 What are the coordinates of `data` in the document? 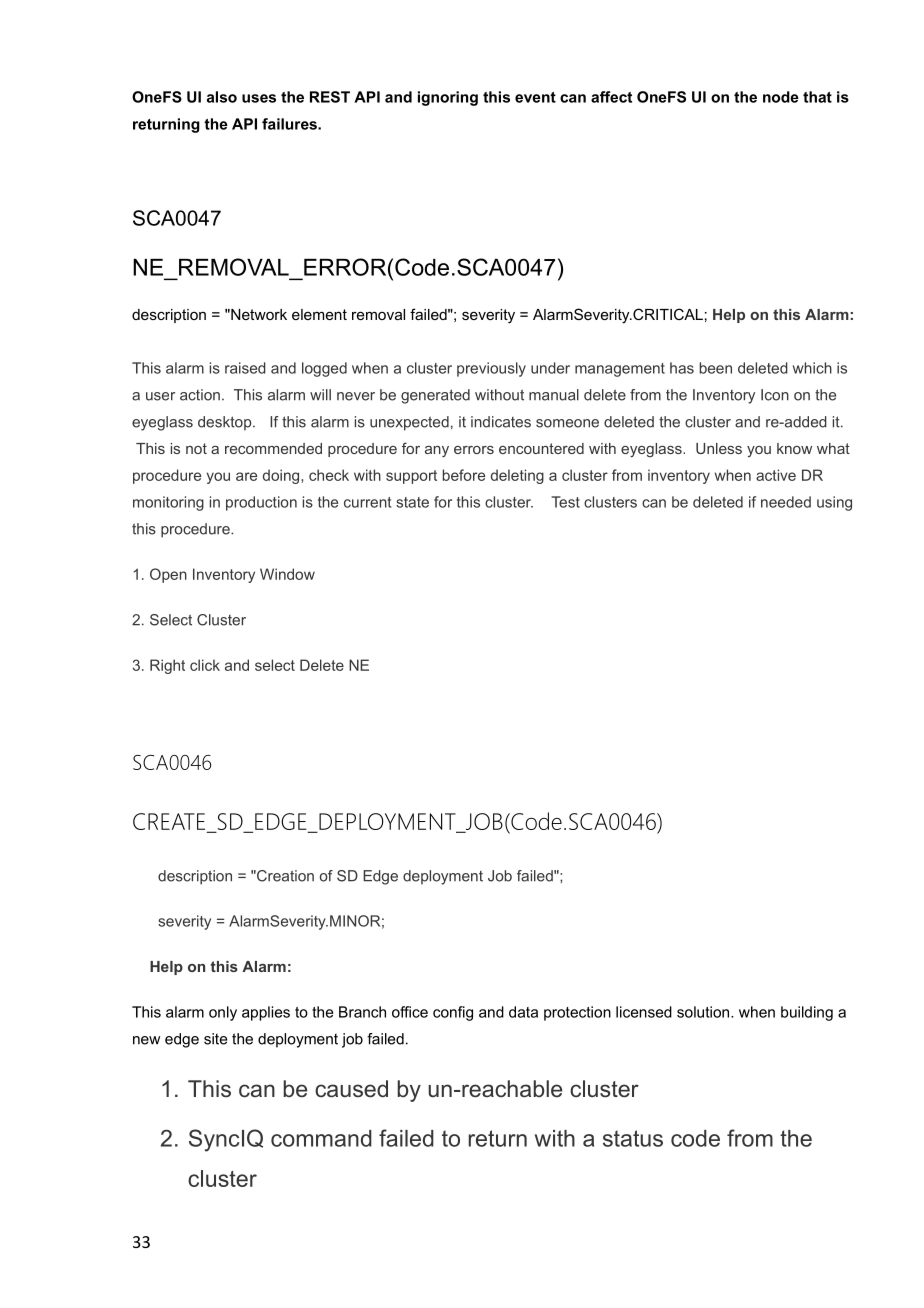 It's located at (523, 1012).
